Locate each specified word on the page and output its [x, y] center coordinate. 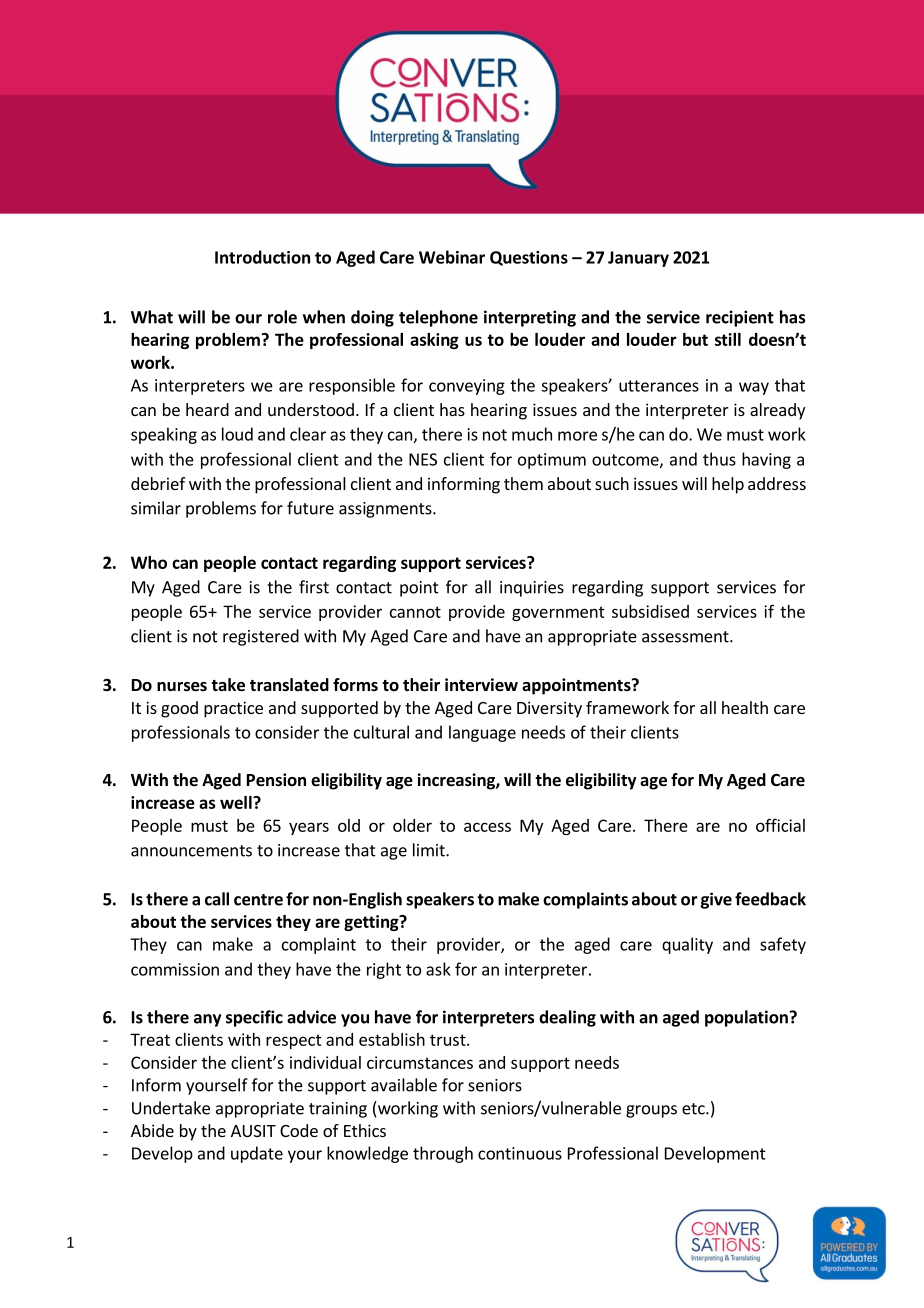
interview [481, 685]
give [716, 900]
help [728, 485]
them [523, 483]
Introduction [262, 257]
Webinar [452, 257]
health [745, 707]
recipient [740, 318]
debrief [158, 483]
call [217, 899]
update [257, 1154]
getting [372, 923]
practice [233, 709]
